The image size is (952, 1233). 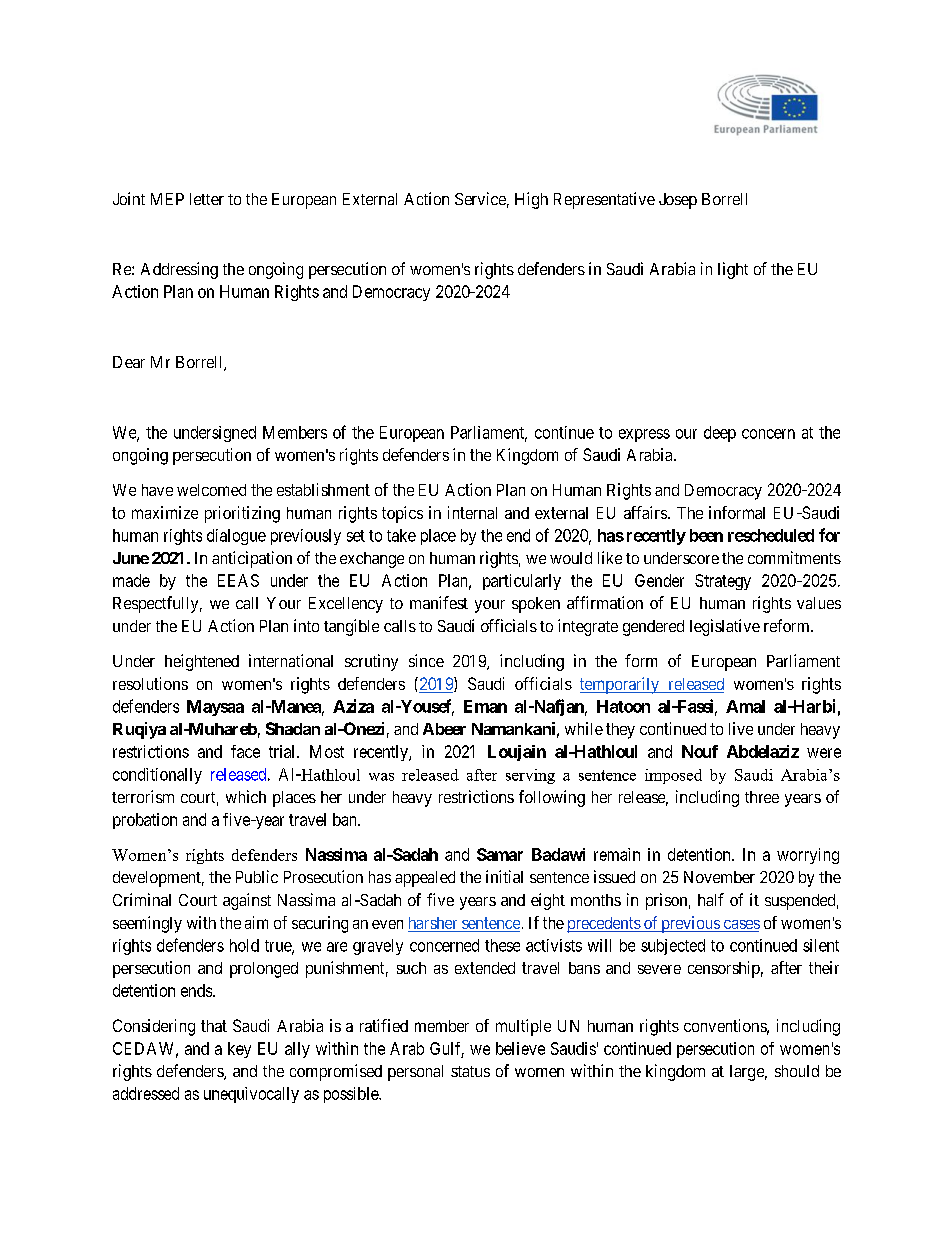 What do you see at coordinates (211, 490) in the screenshot?
I see `welcomed` at bounding box center [211, 490].
